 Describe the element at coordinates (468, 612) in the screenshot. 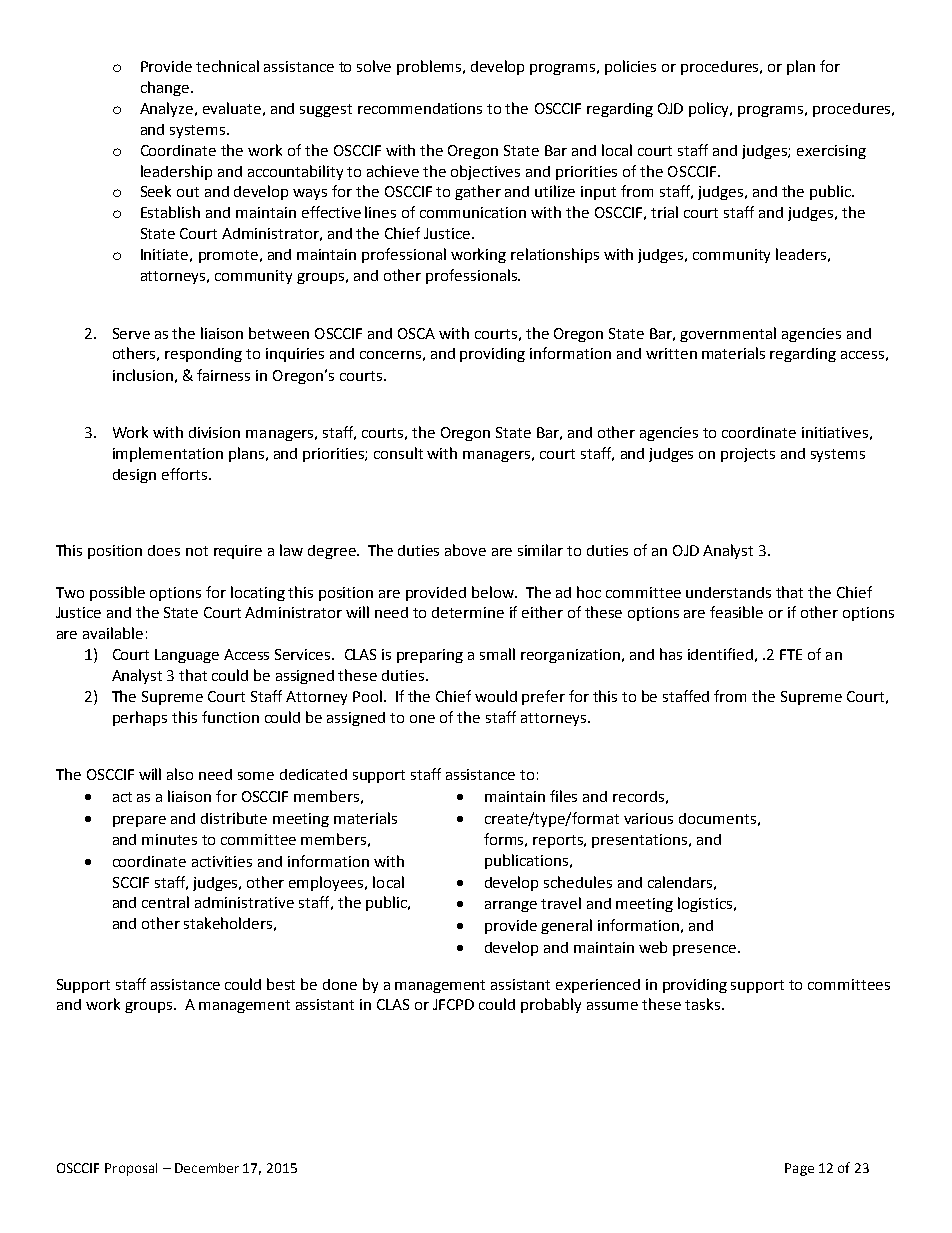

I see `determine` at that location.
